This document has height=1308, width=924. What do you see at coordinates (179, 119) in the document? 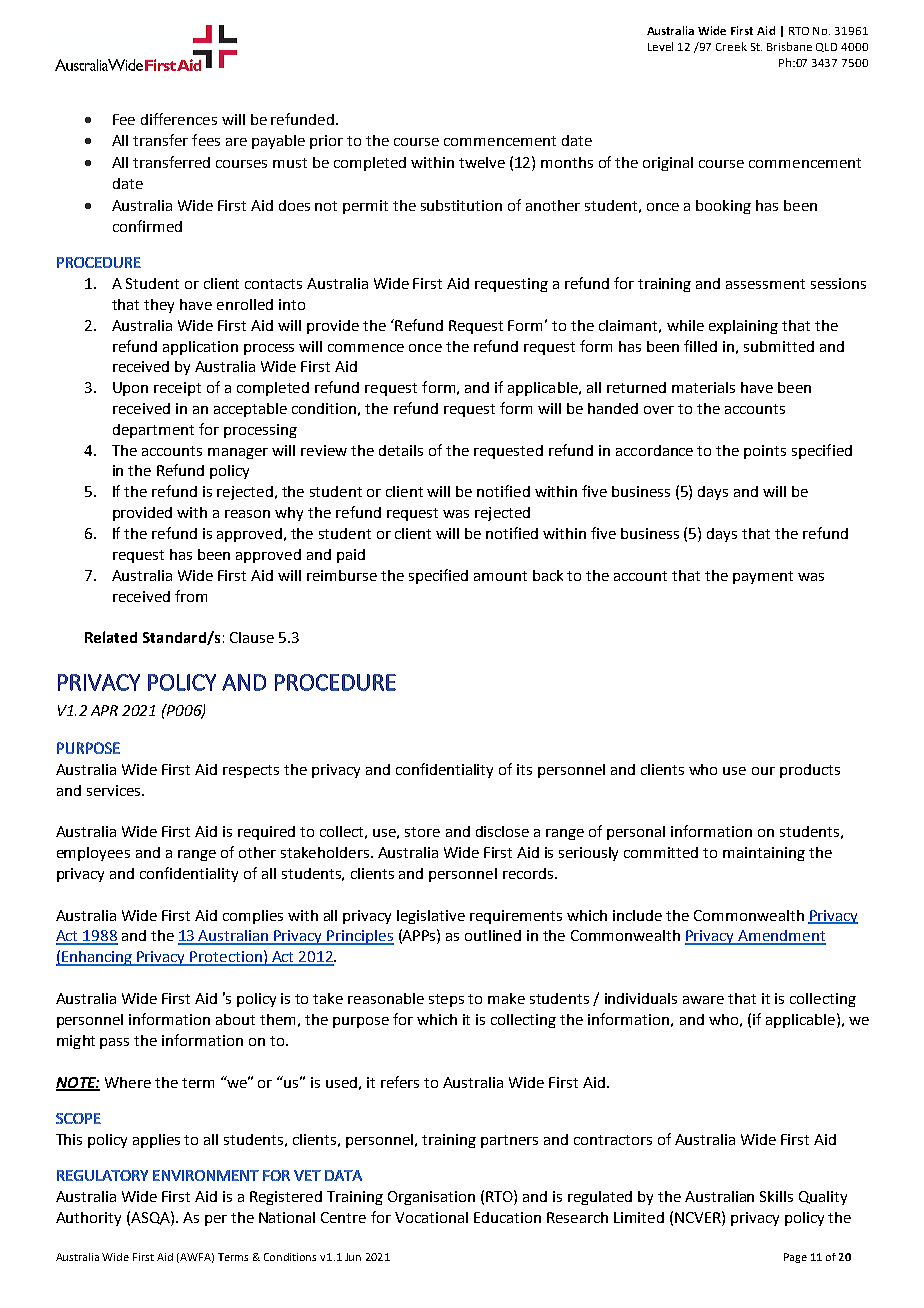
I see `differences` at bounding box center [179, 119].
